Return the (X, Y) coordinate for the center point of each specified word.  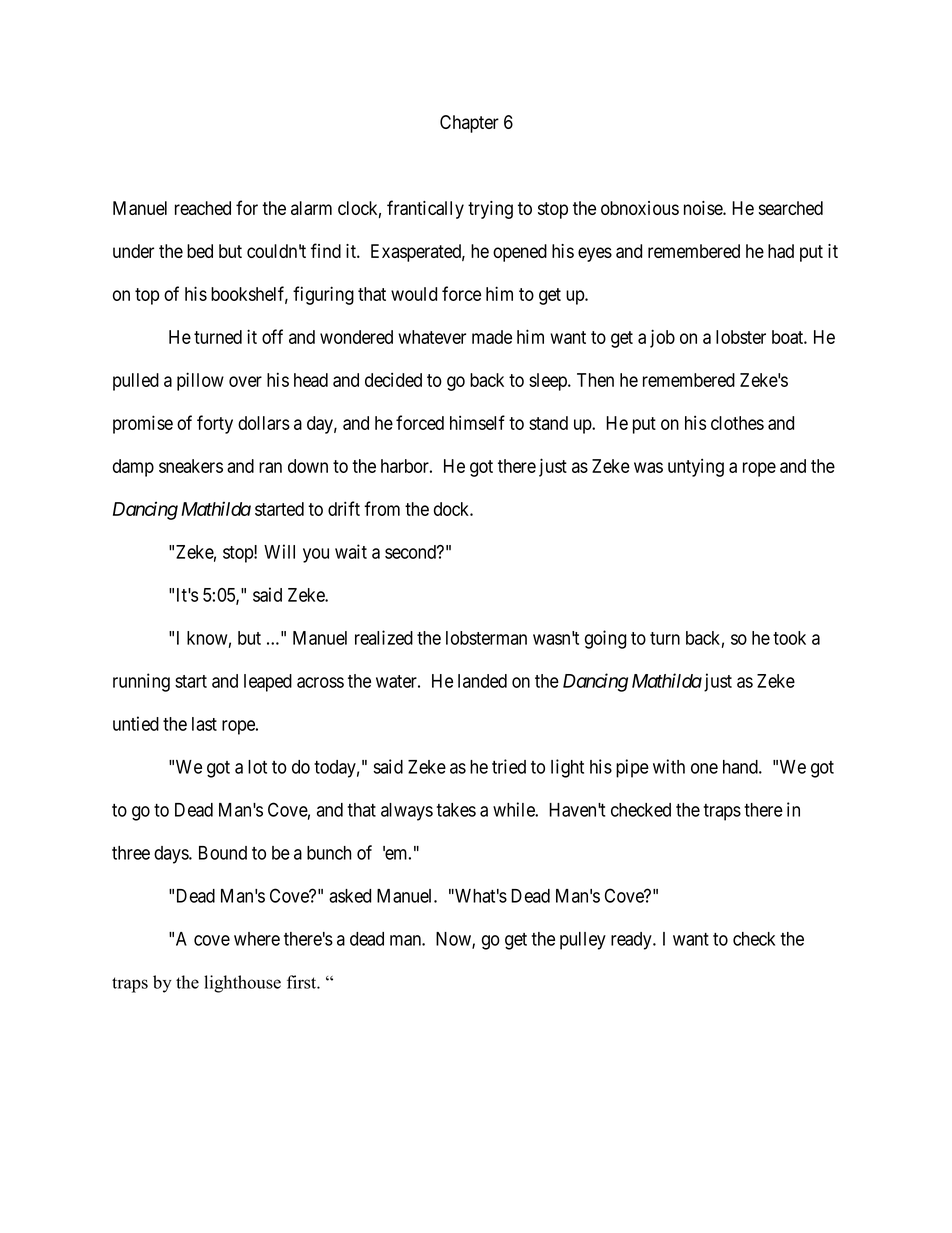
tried (509, 766)
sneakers (191, 466)
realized (384, 637)
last (204, 724)
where (257, 939)
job (662, 338)
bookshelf (249, 294)
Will (279, 551)
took (789, 638)
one (704, 768)
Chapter (469, 124)
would (414, 294)
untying (696, 468)
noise (704, 208)
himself (477, 422)
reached (203, 208)
